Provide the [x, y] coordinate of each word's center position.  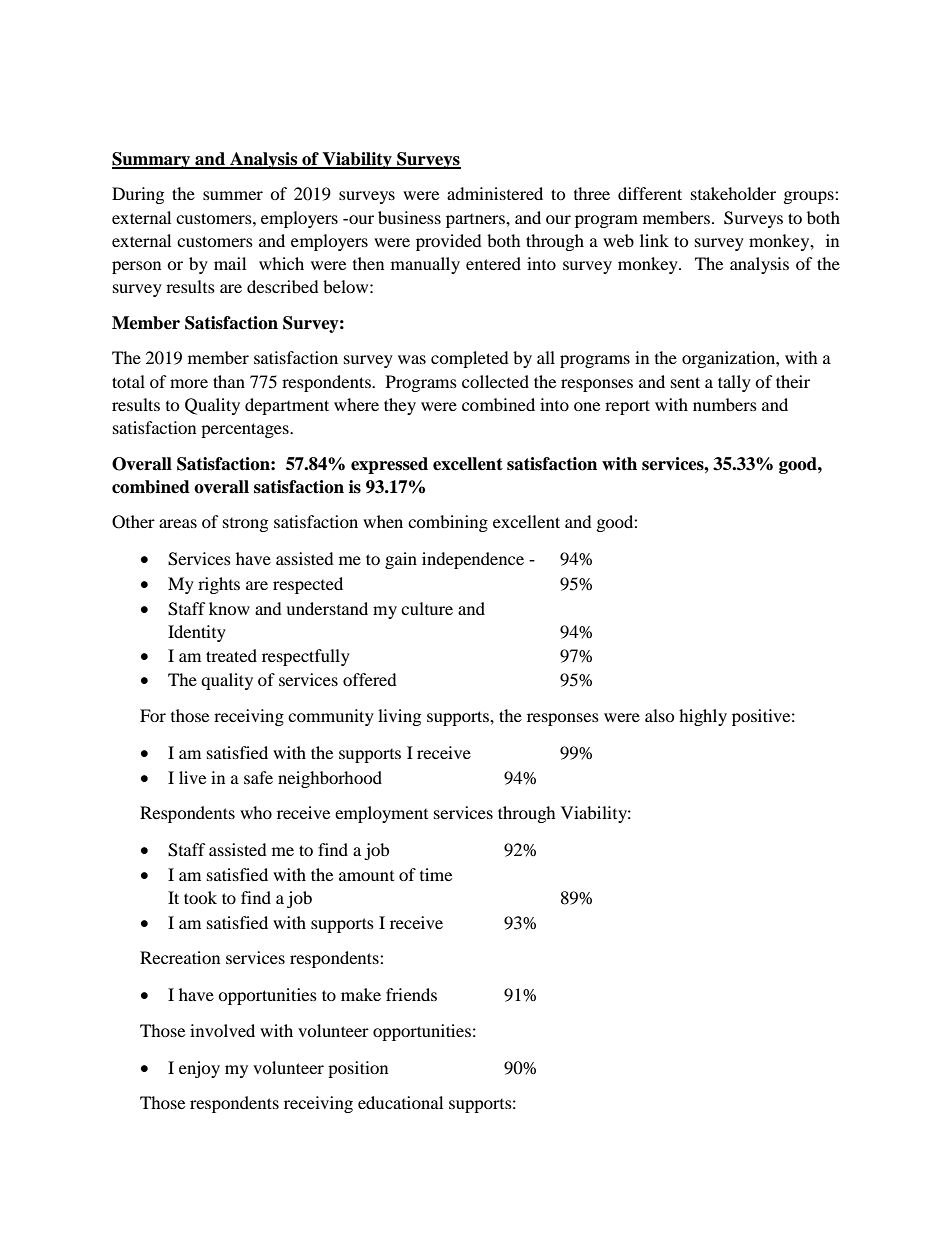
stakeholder [733, 193]
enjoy [199, 1069]
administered [495, 193]
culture [427, 608]
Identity [197, 633]
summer [233, 195]
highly [703, 717]
